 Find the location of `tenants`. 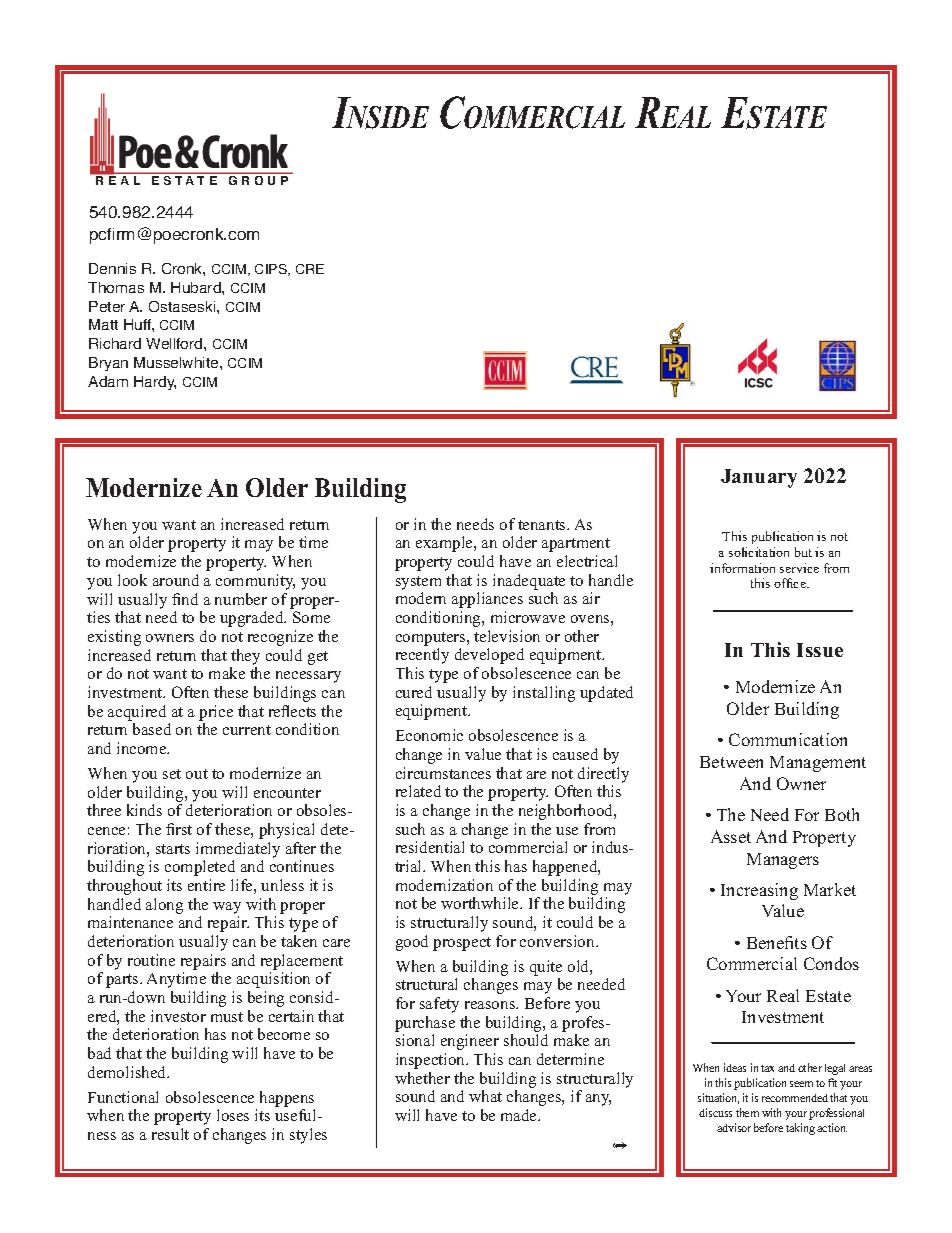

tenants is located at coordinates (543, 525).
